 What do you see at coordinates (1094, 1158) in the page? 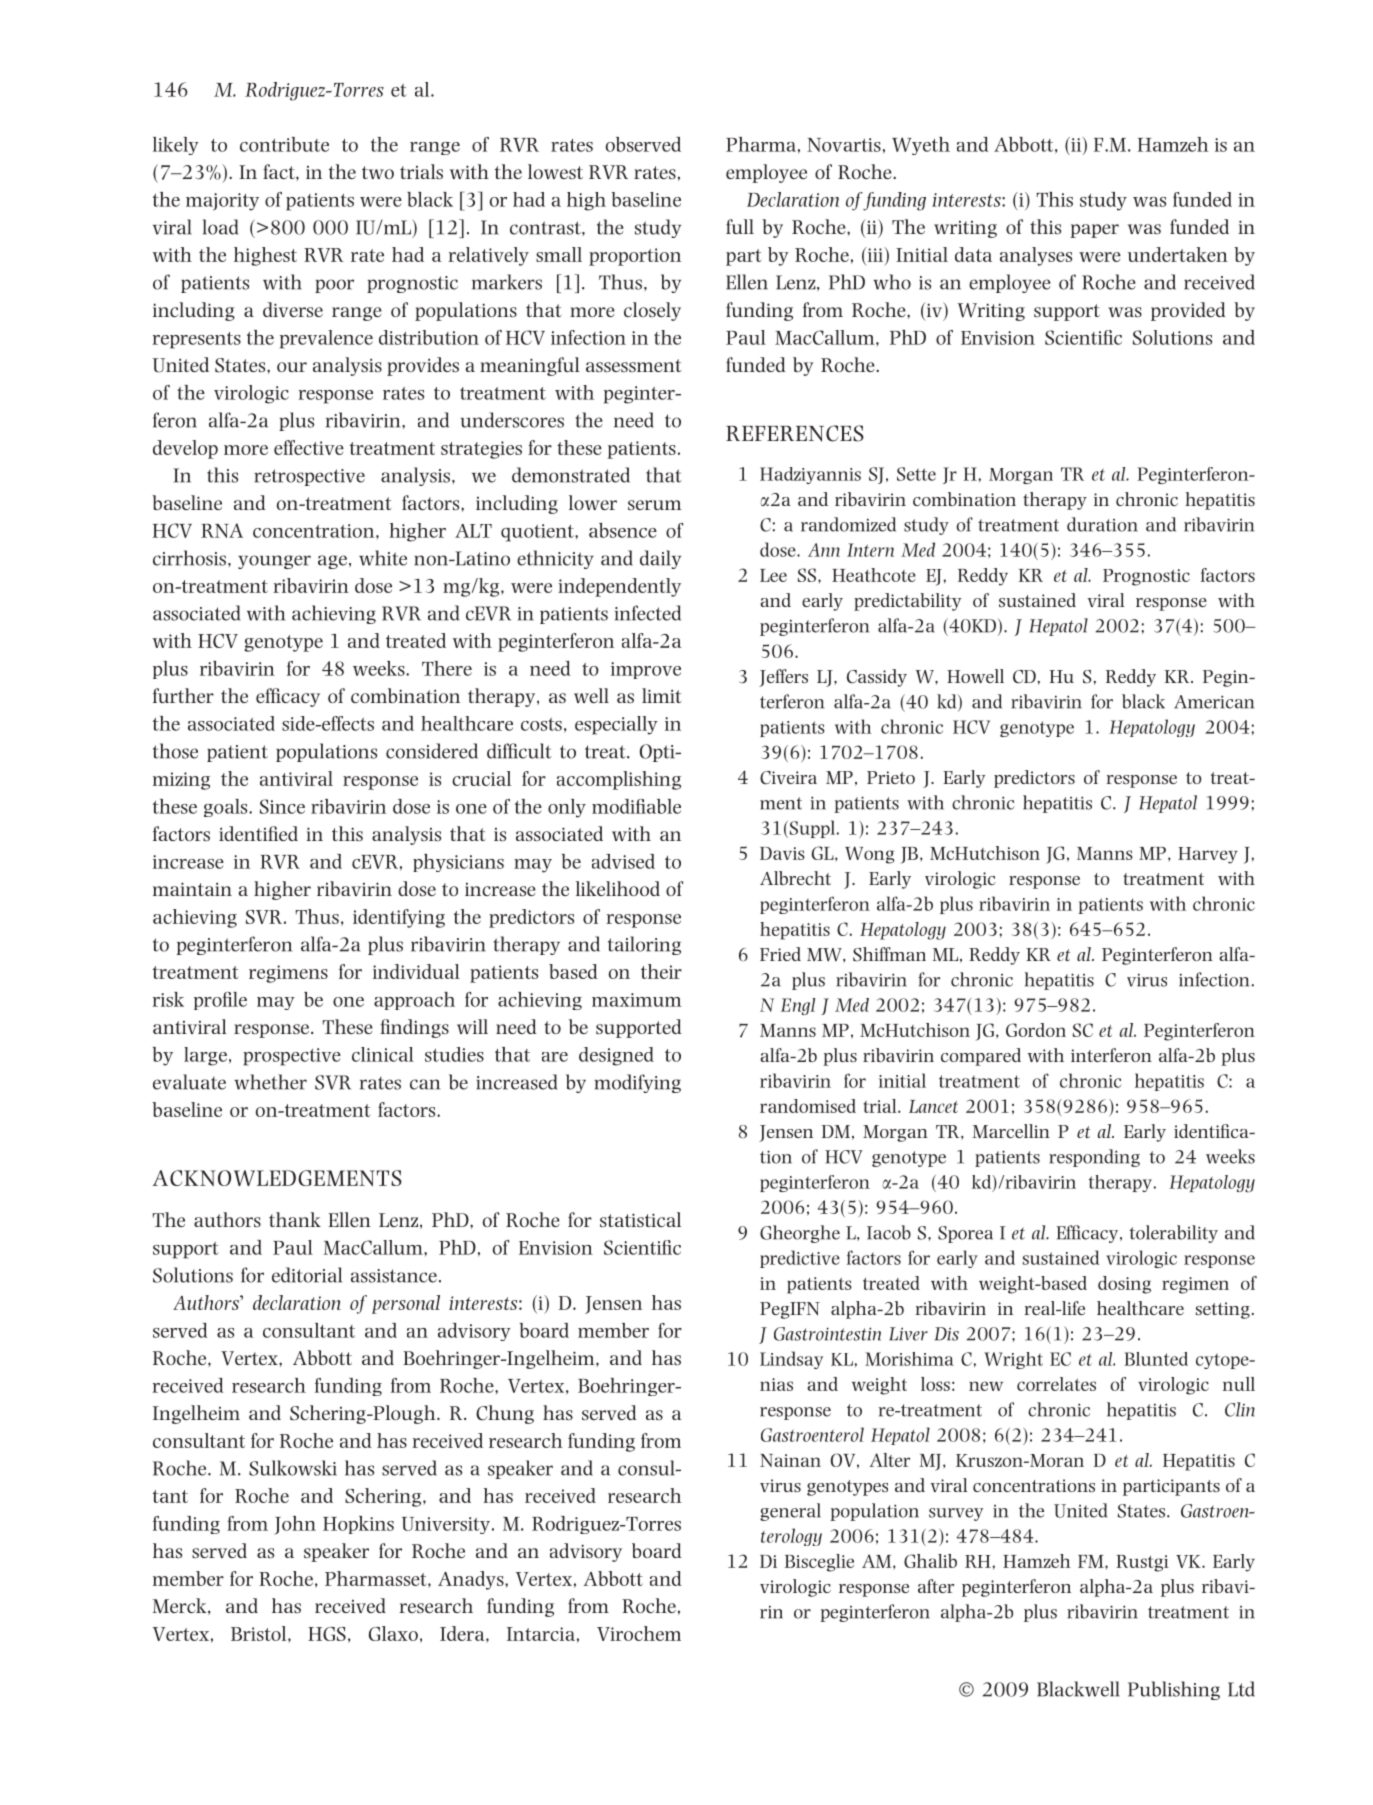
I see `responding` at bounding box center [1094, 1158].
